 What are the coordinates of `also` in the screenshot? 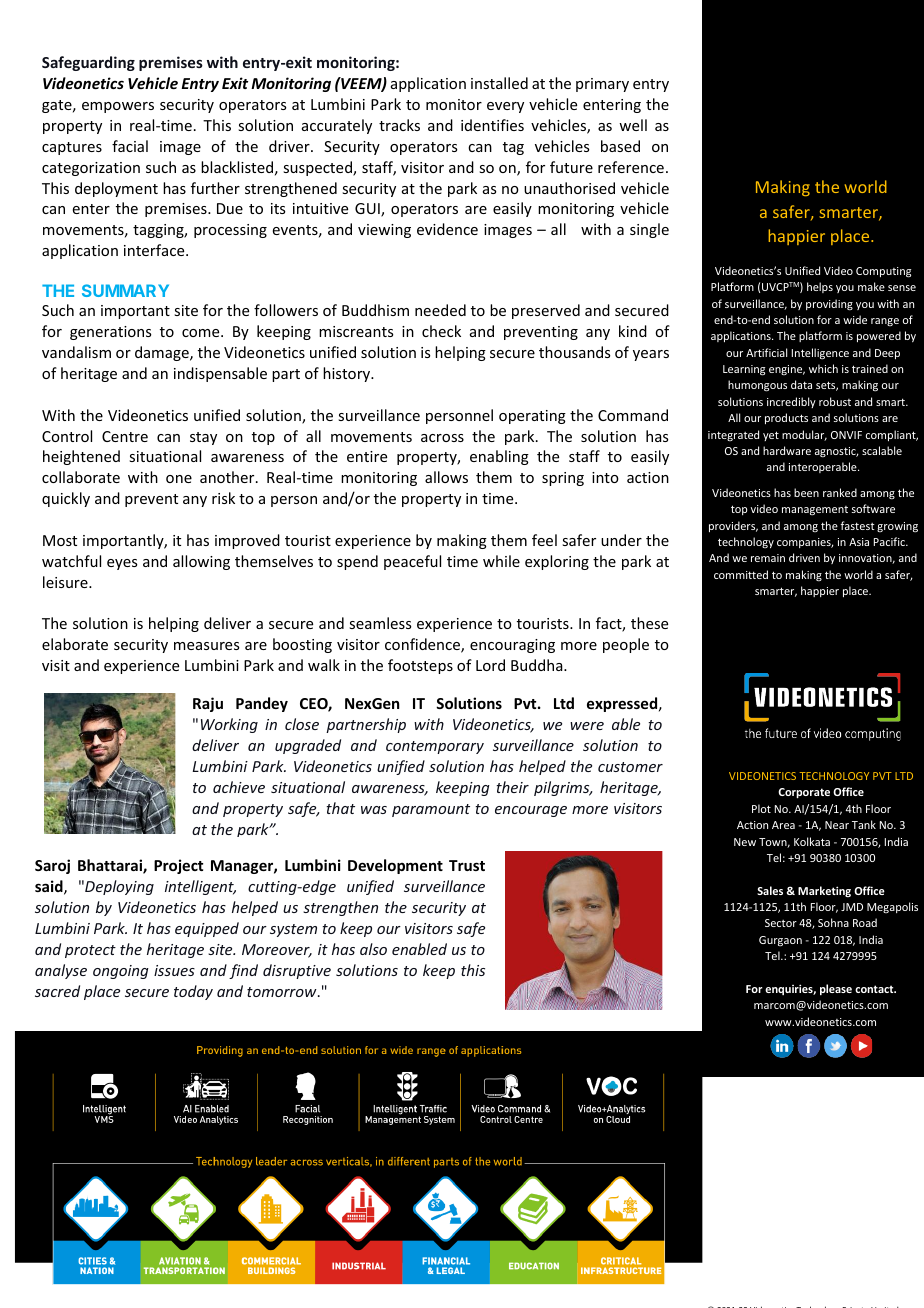 It's located at (373, 949).
